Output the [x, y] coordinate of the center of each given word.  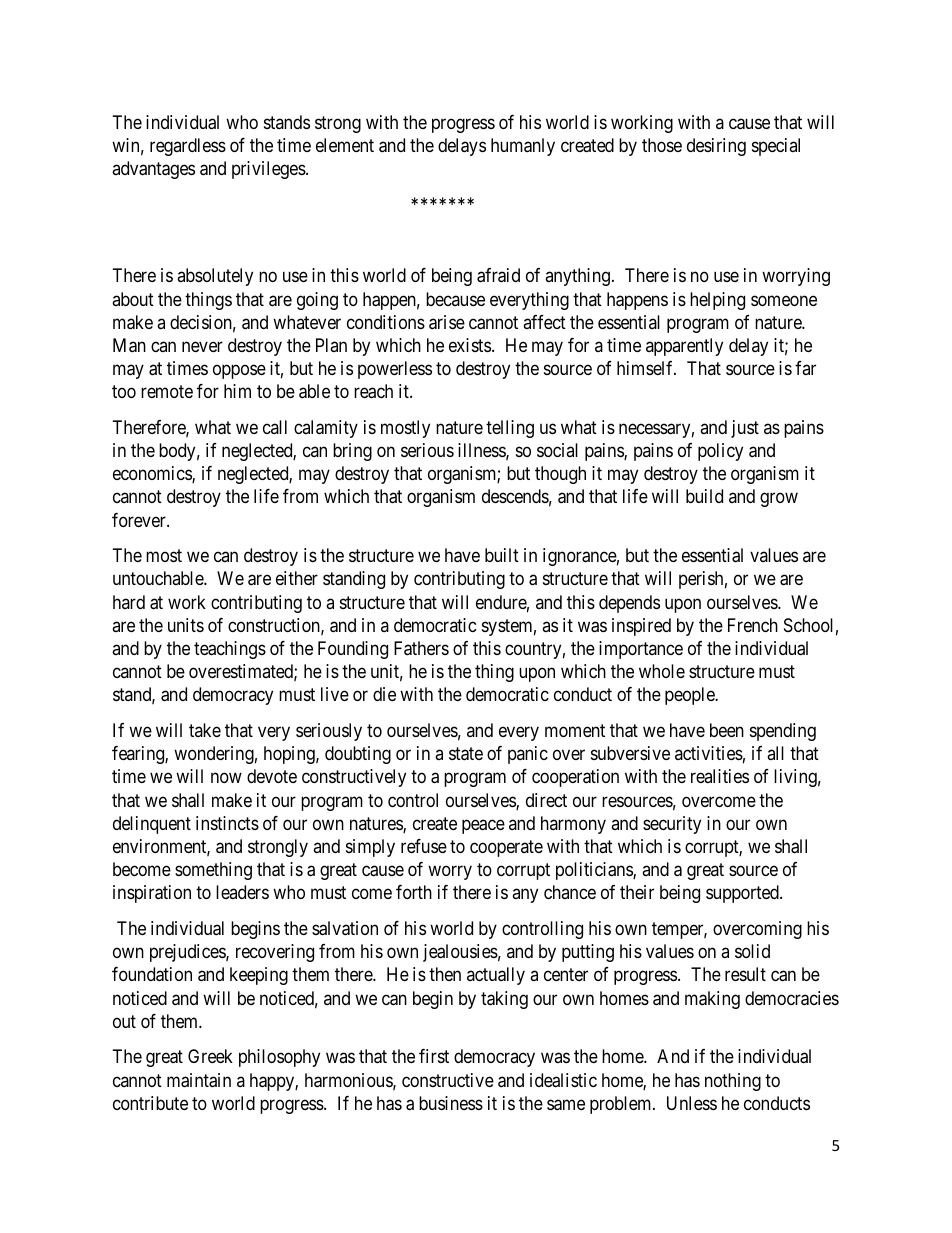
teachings [230, 650]
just [745, 429]
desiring [716, 147]
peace [483, 826]
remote [167, 391]
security [672, 825]
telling [510, 429]
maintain [199, 1080]
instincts [227, 823]
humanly [523, 147]
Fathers [421, 648]
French [753, 625]
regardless [188, 147]
